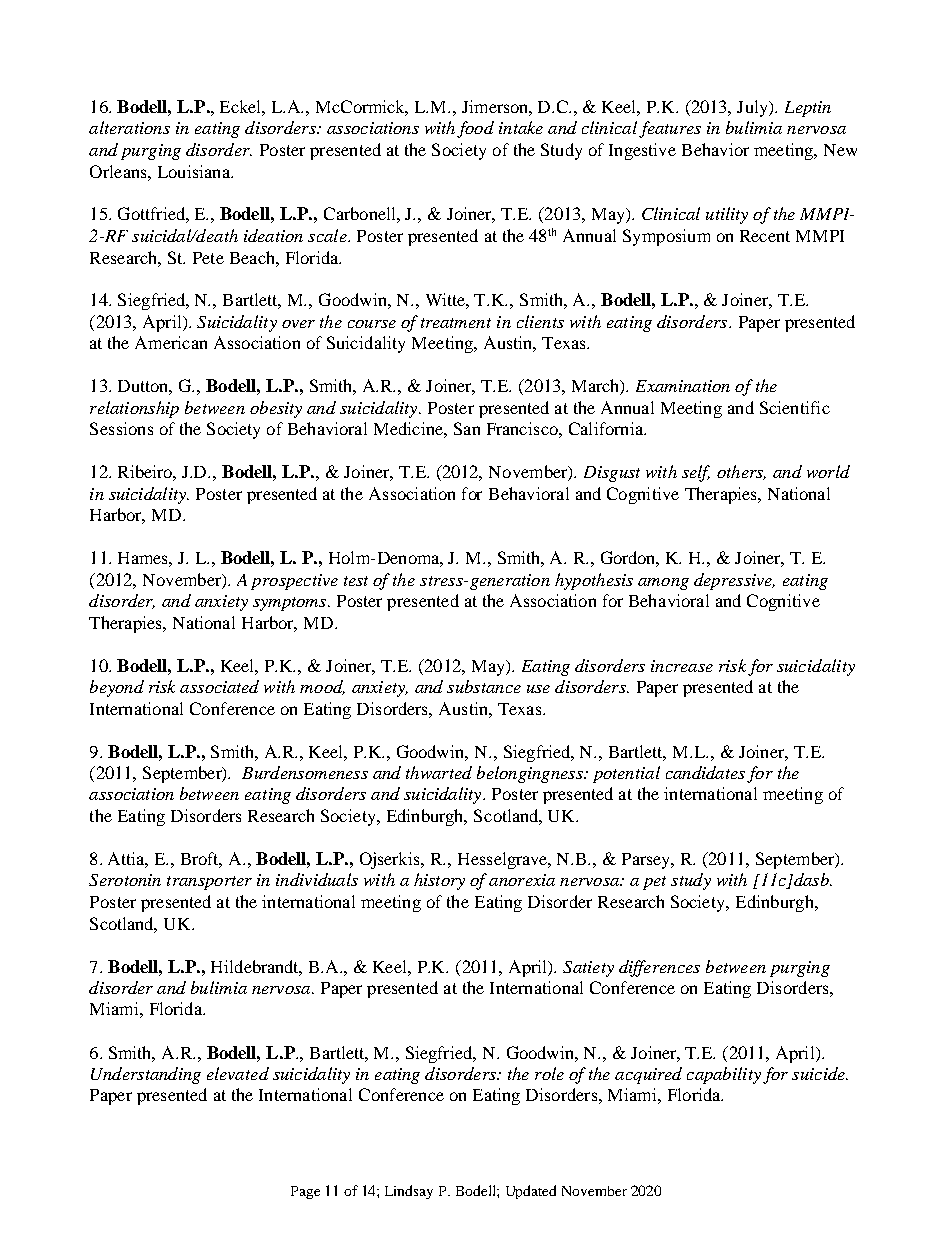 This image has width=952, height=1233. Describe the element at coordinates (475, 129) in the image. I see `food` at that location.
